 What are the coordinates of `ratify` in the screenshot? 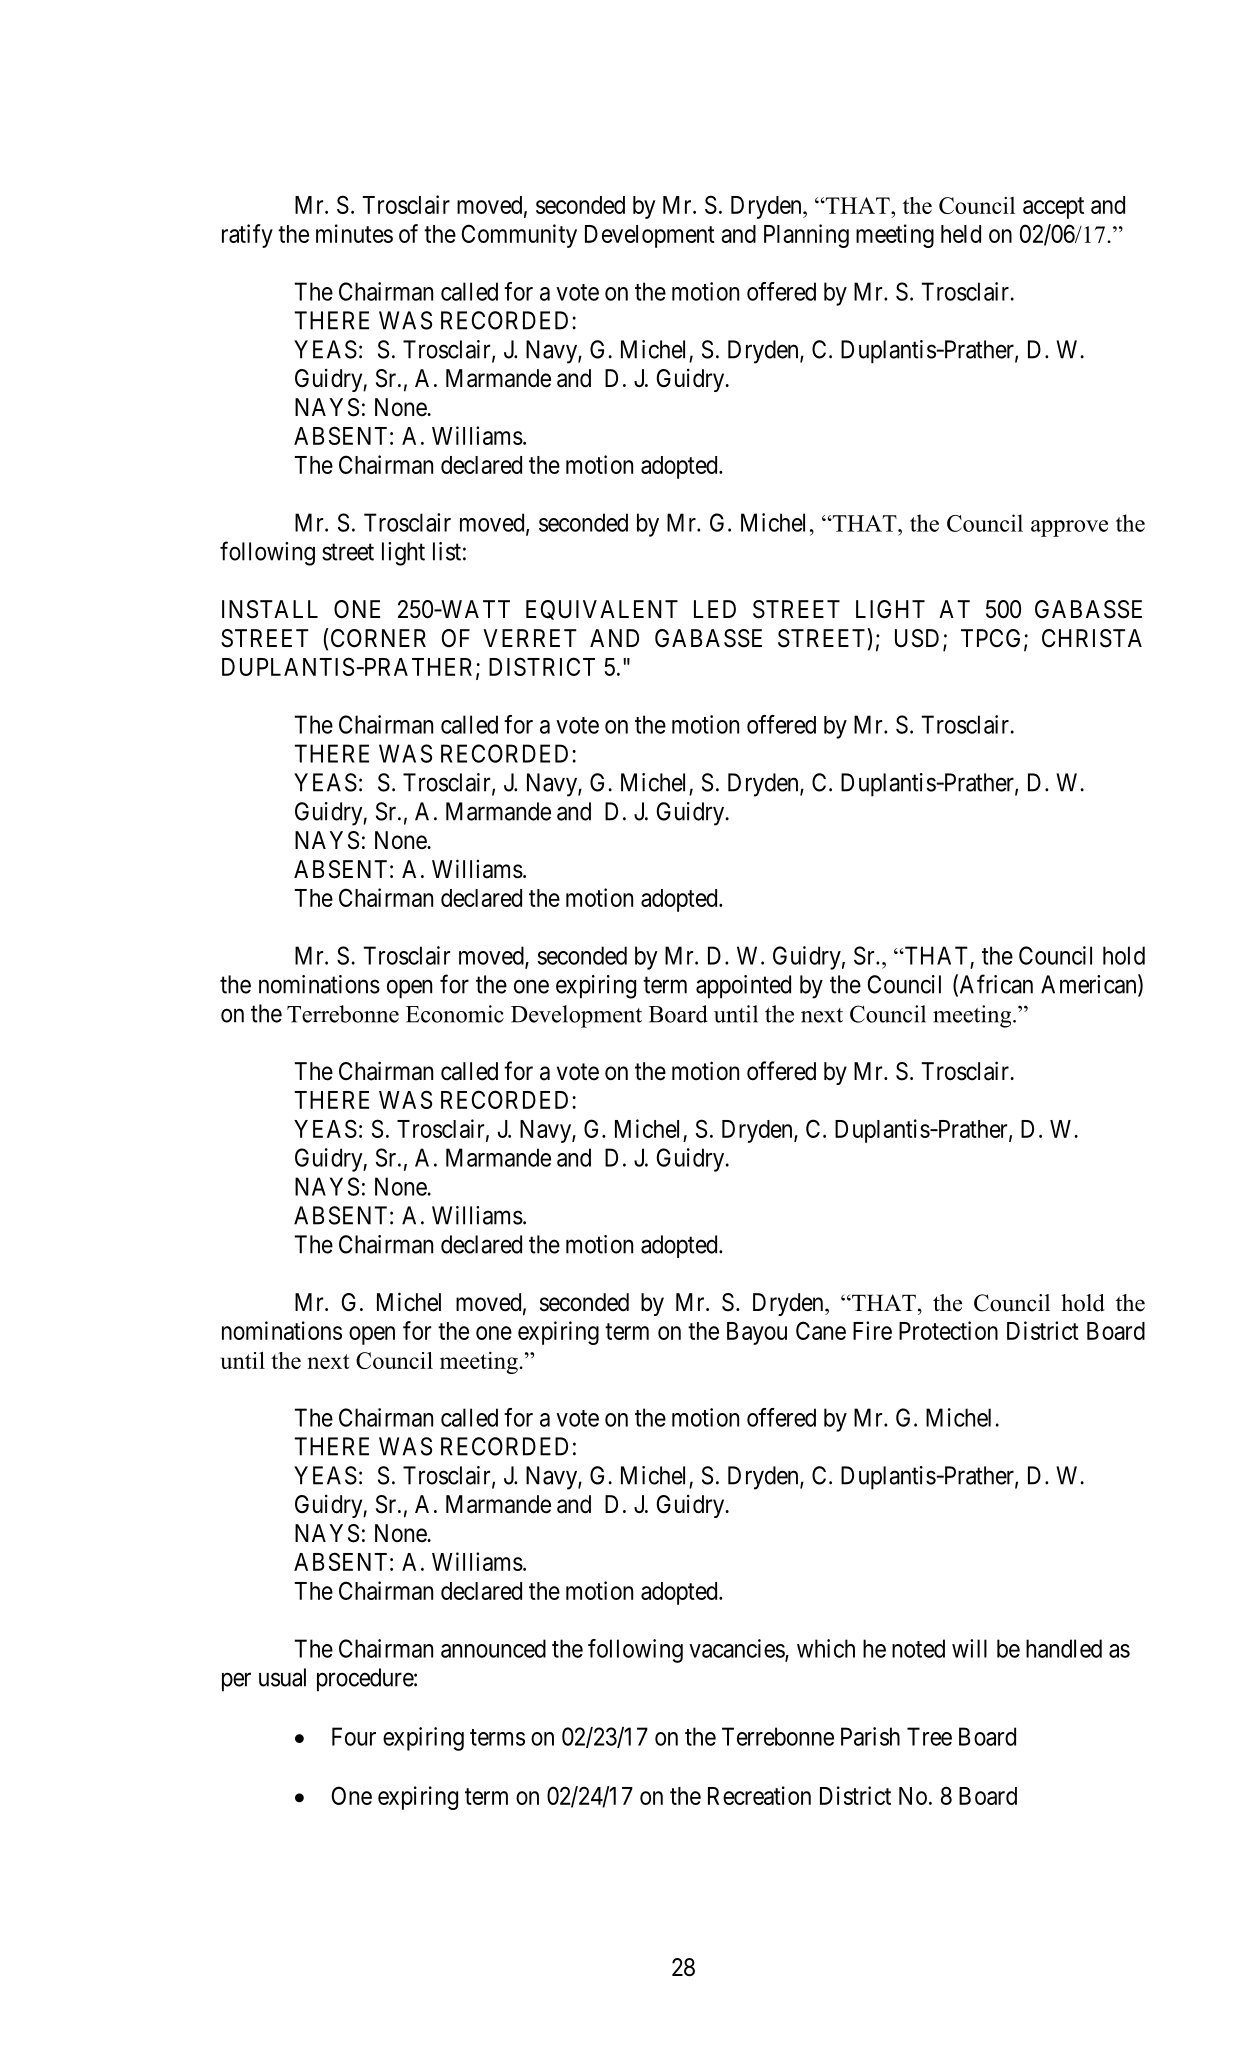 It's located at (247, 236).
